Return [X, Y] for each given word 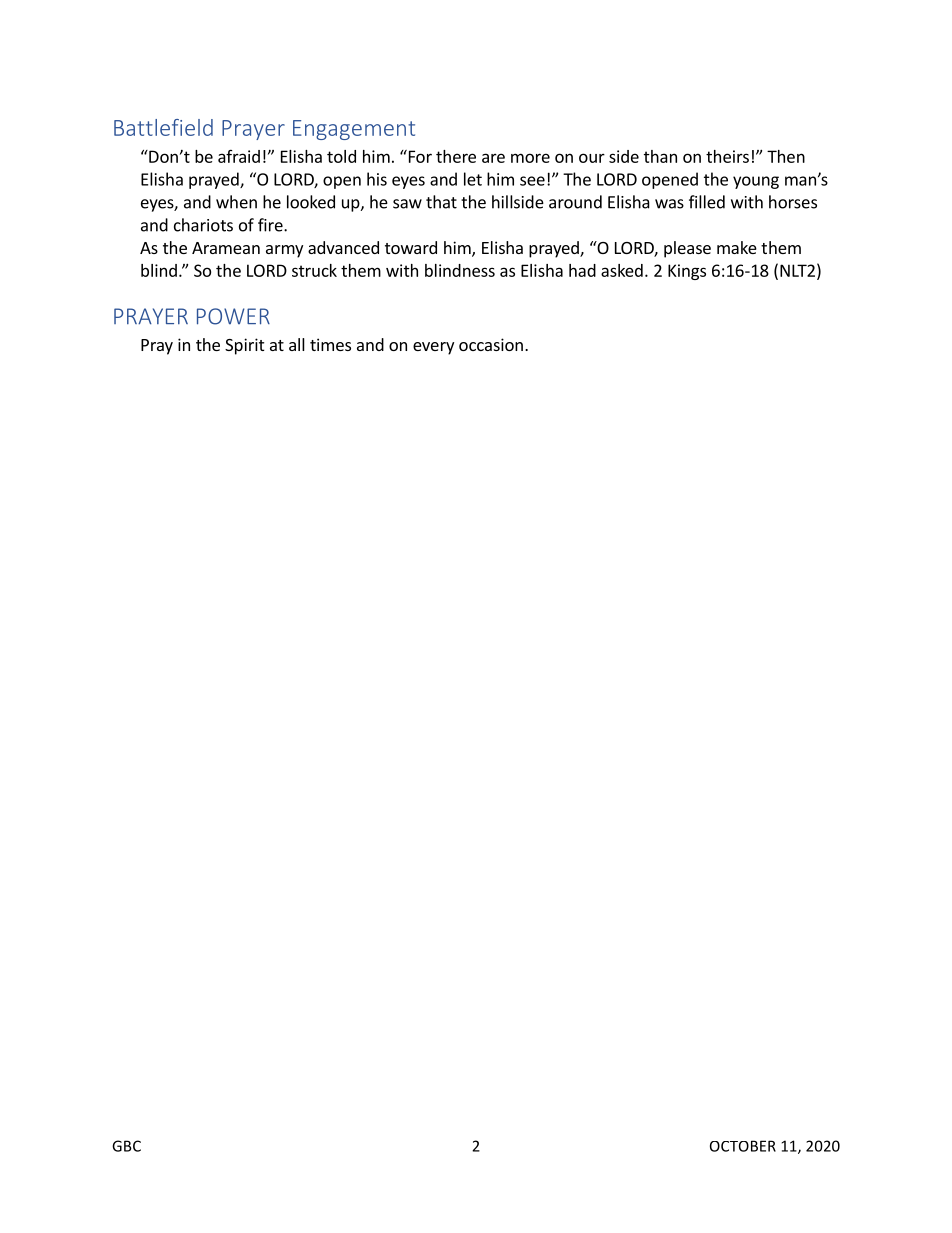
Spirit [244, 346]
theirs [727, 156]
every [433, 348]
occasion [491, 344]
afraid [239, 156]
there [456, 156]
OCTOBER [743, 1146]
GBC [126, 1146]
